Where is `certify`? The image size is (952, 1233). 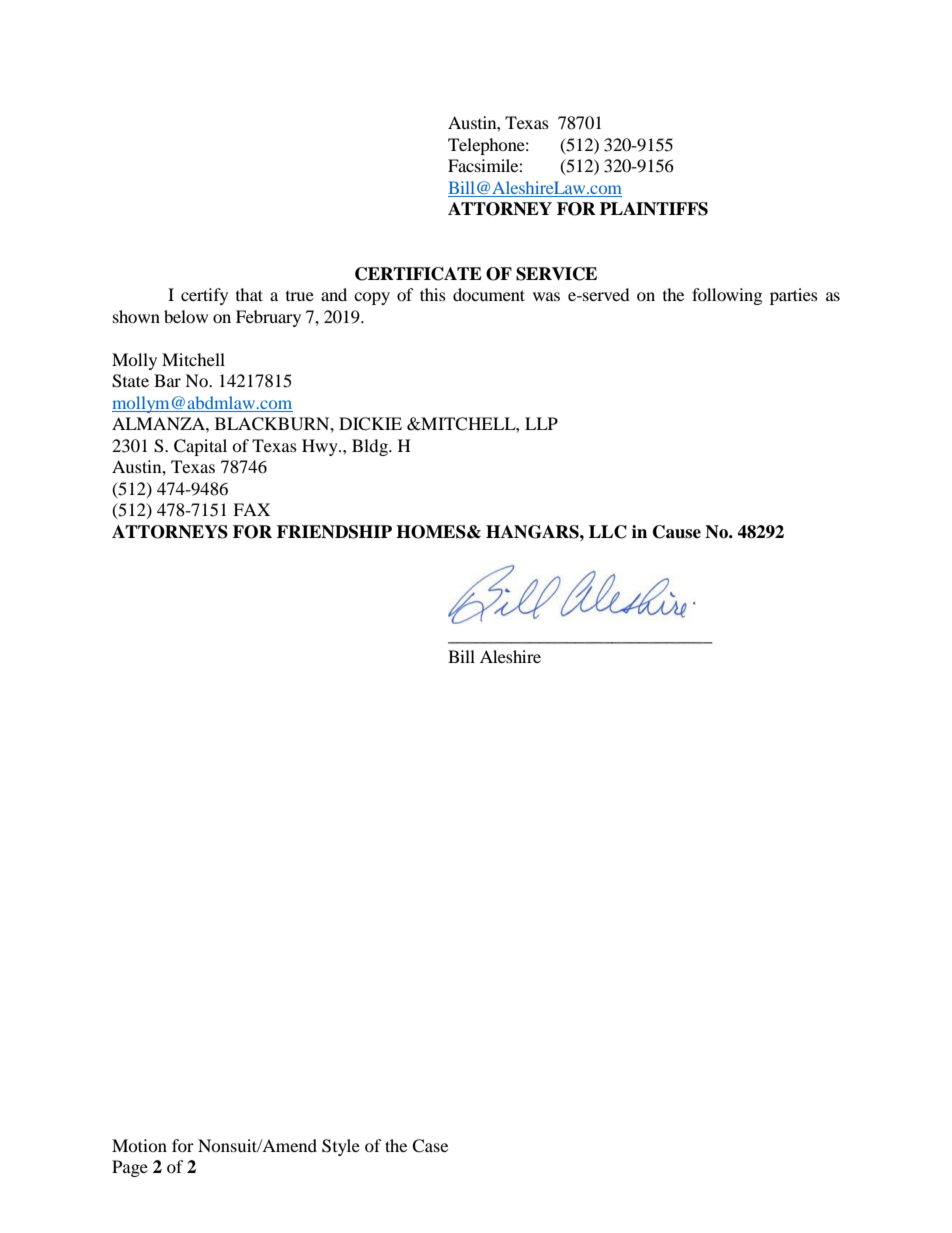
certify is located at coordinates (204, 296).
